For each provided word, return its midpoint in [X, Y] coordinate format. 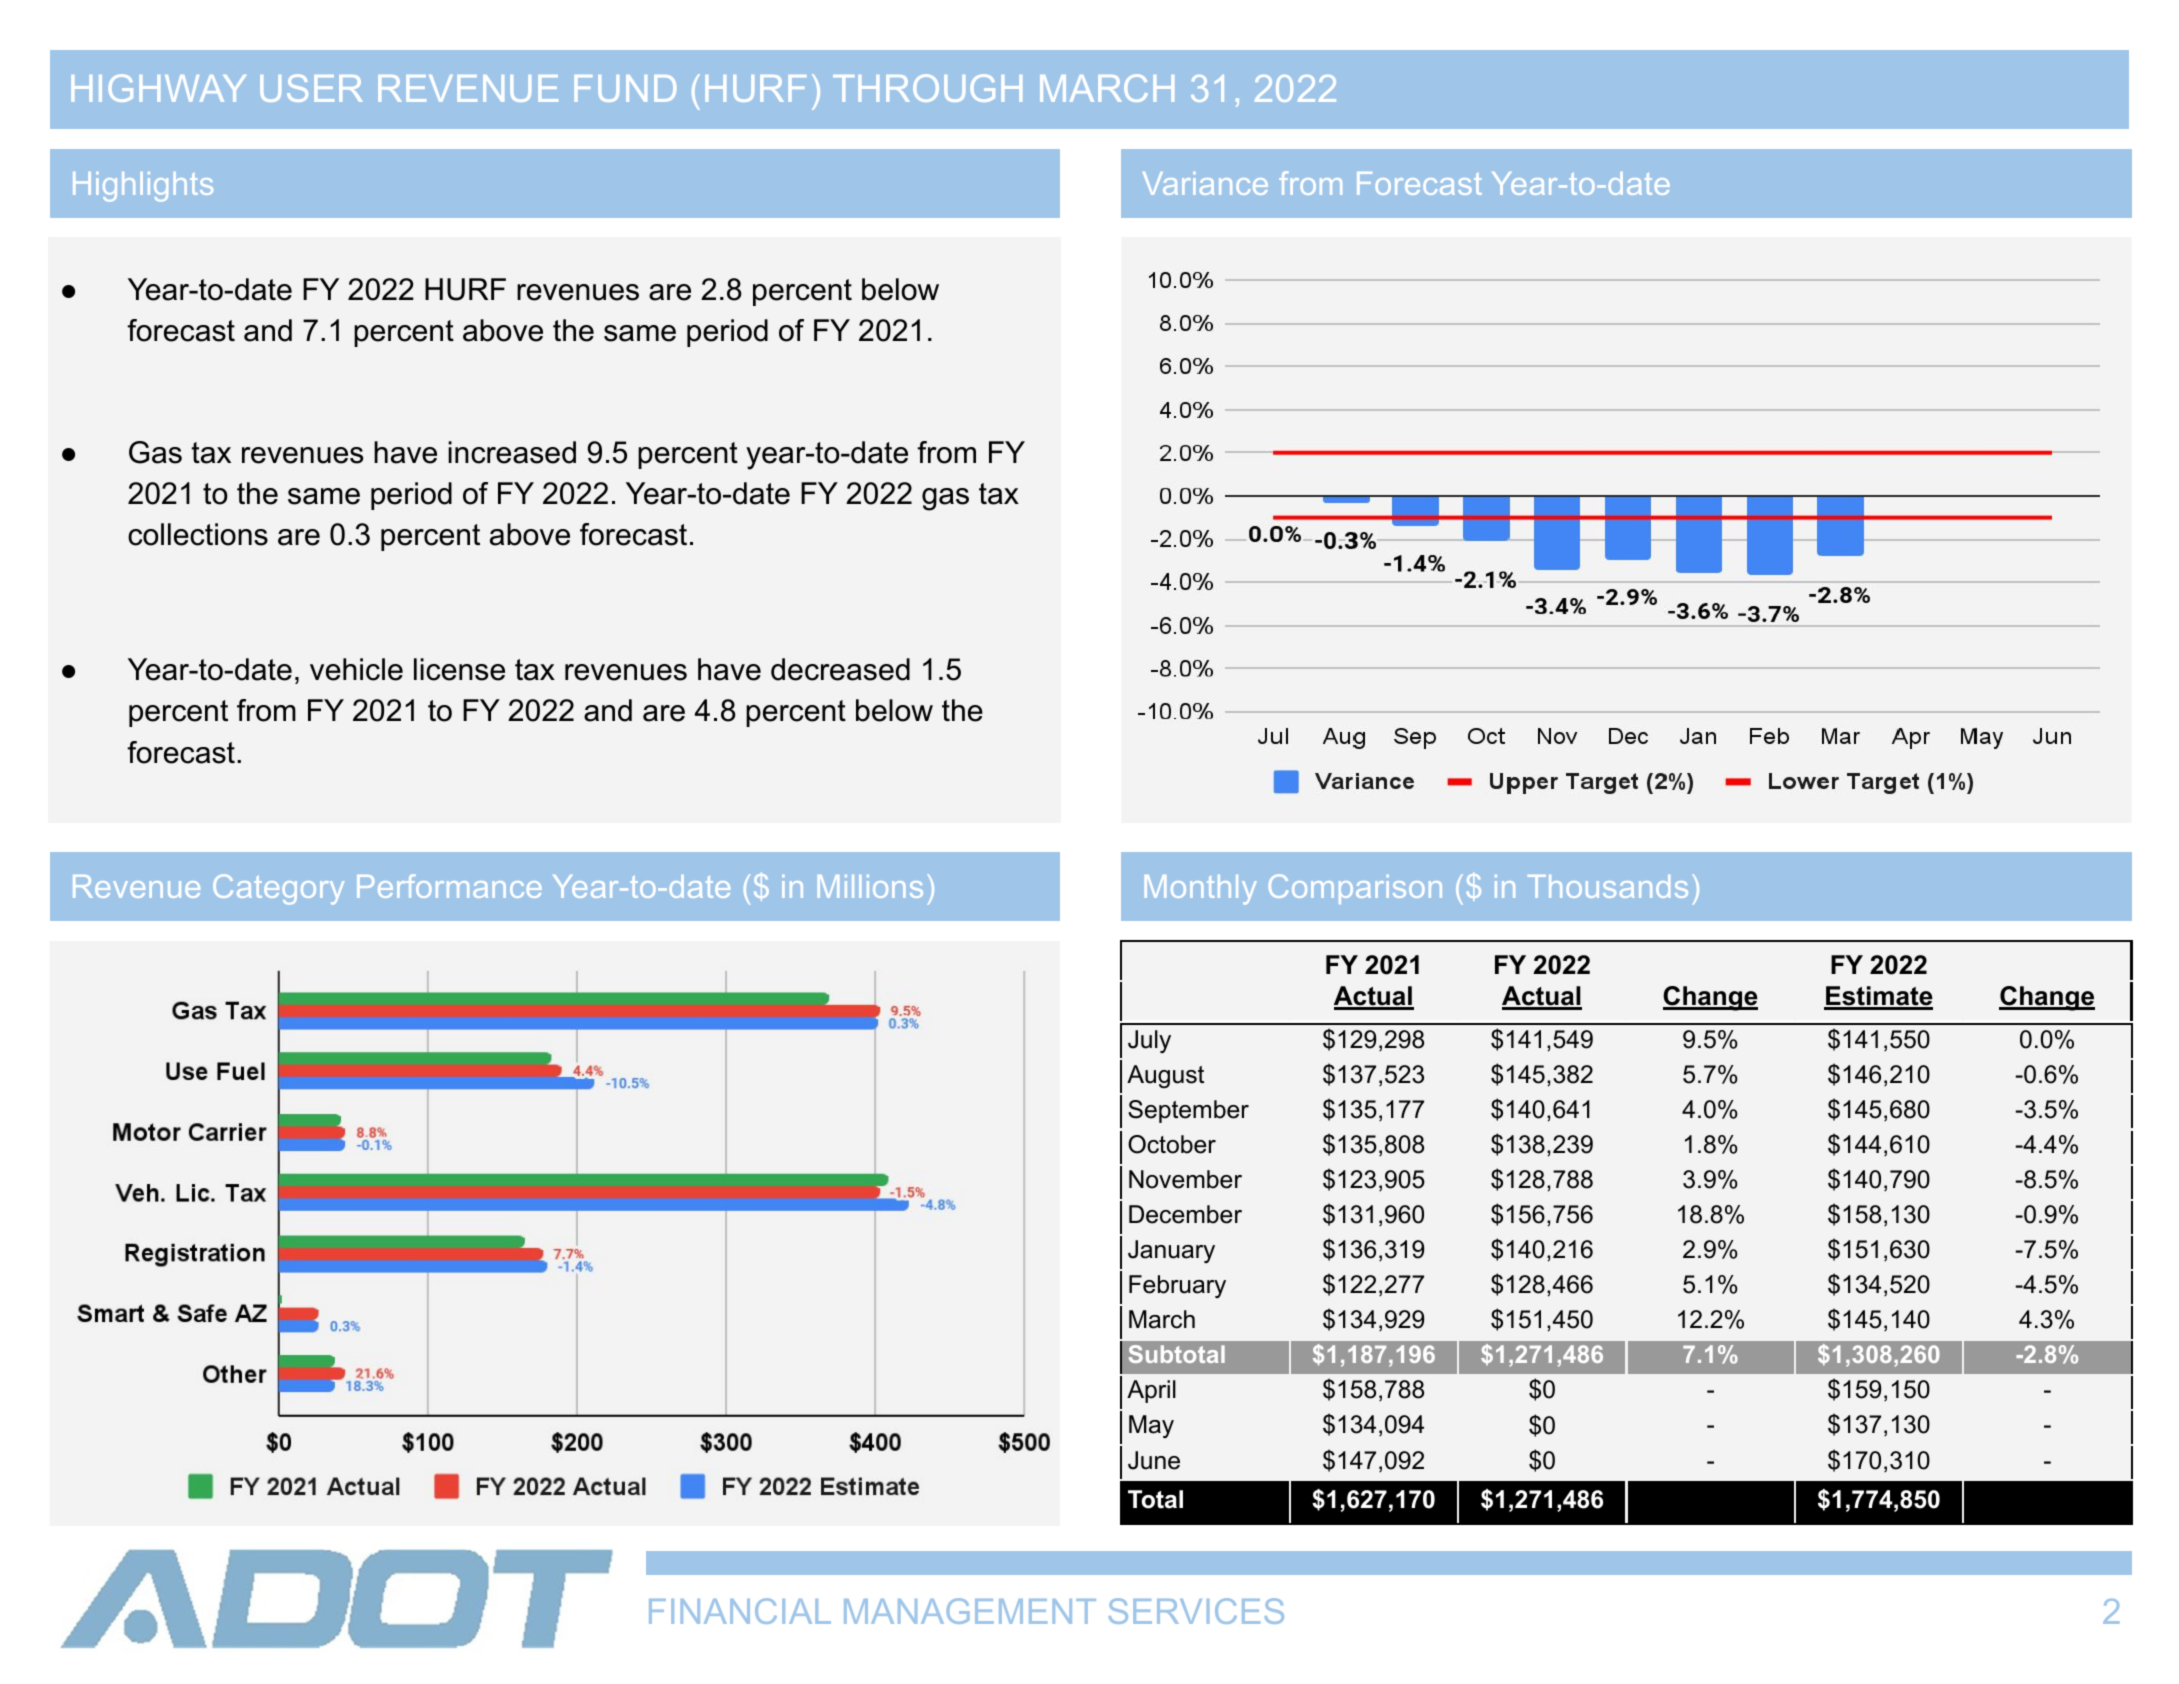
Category [278, 889]
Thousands [1608, 886]
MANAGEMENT [970, 1611]
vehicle [356, 669]
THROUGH [927, 88]
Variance [1205, 183]
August [1165, 1076]
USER [311, 88]
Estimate [1878, 997]
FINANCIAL [740, 1611]
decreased [840, 669]
